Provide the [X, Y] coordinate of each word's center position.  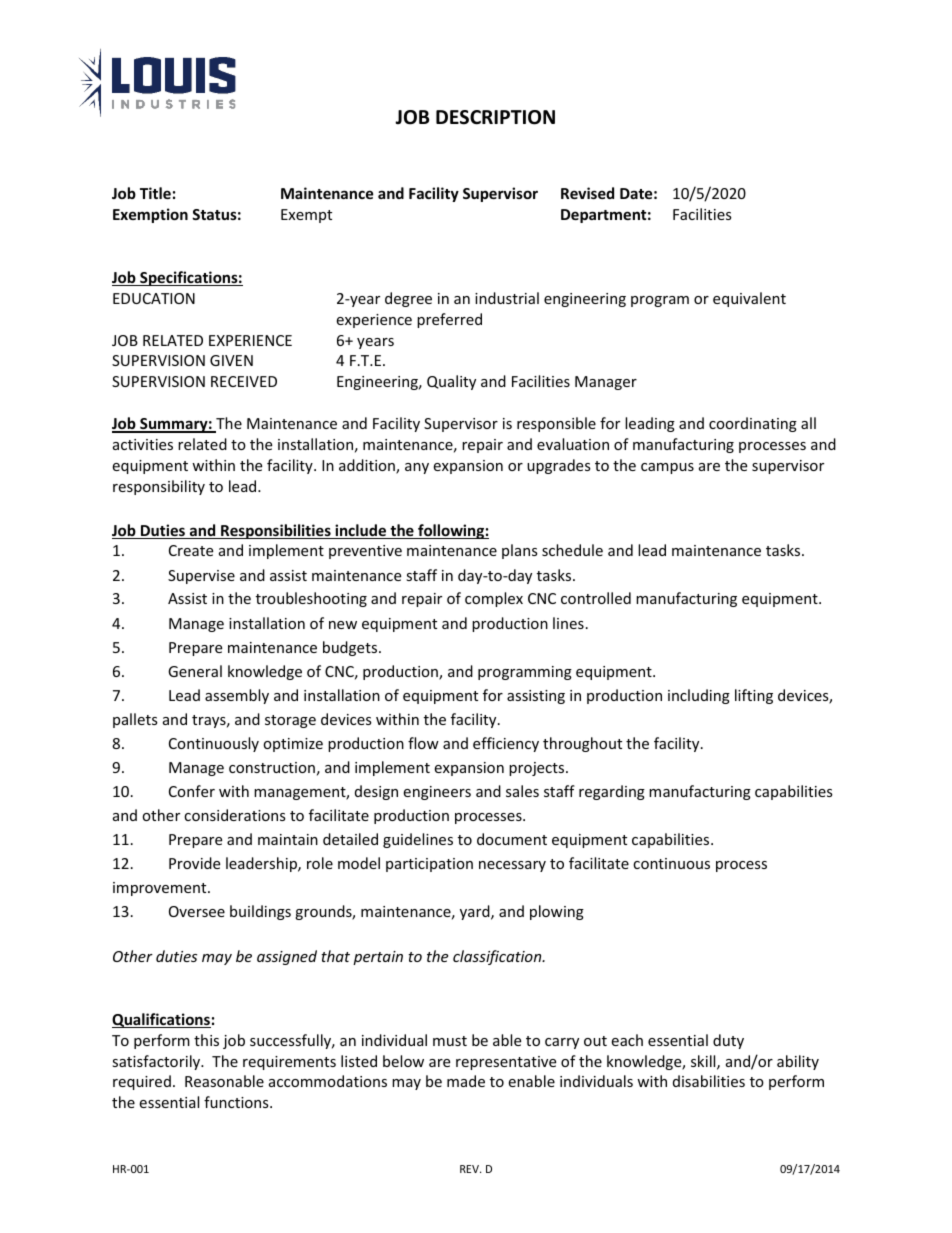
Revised [587, 193]
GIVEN [231, 360]
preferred [449, 320]
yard [476, 912]
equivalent [749, 299]
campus [667, 468]
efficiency [506, 744]
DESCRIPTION [495, 117]
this [206, 1040]
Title [155, 193]
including [699, 696]
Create [191, 550]
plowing [557, 912]
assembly [237, 696]
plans [520, 551]
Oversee [197, 911]
